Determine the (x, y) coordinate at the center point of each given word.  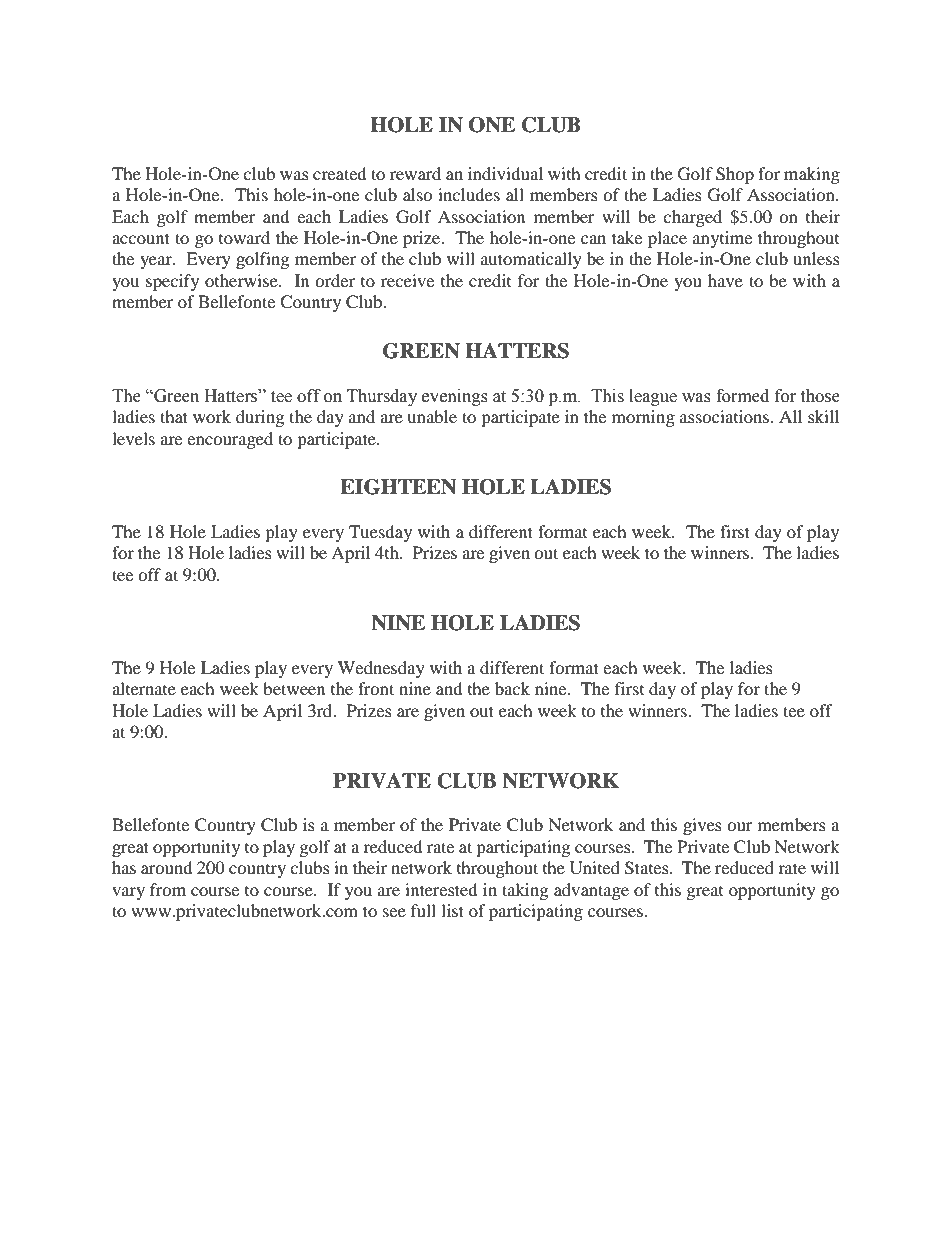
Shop (735, 175)
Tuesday (380, 533)
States (648, 868)
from (168, 889)
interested (441, 889)
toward (244, 237)
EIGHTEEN (398, 487)
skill (823, 416)
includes (469, 194)
